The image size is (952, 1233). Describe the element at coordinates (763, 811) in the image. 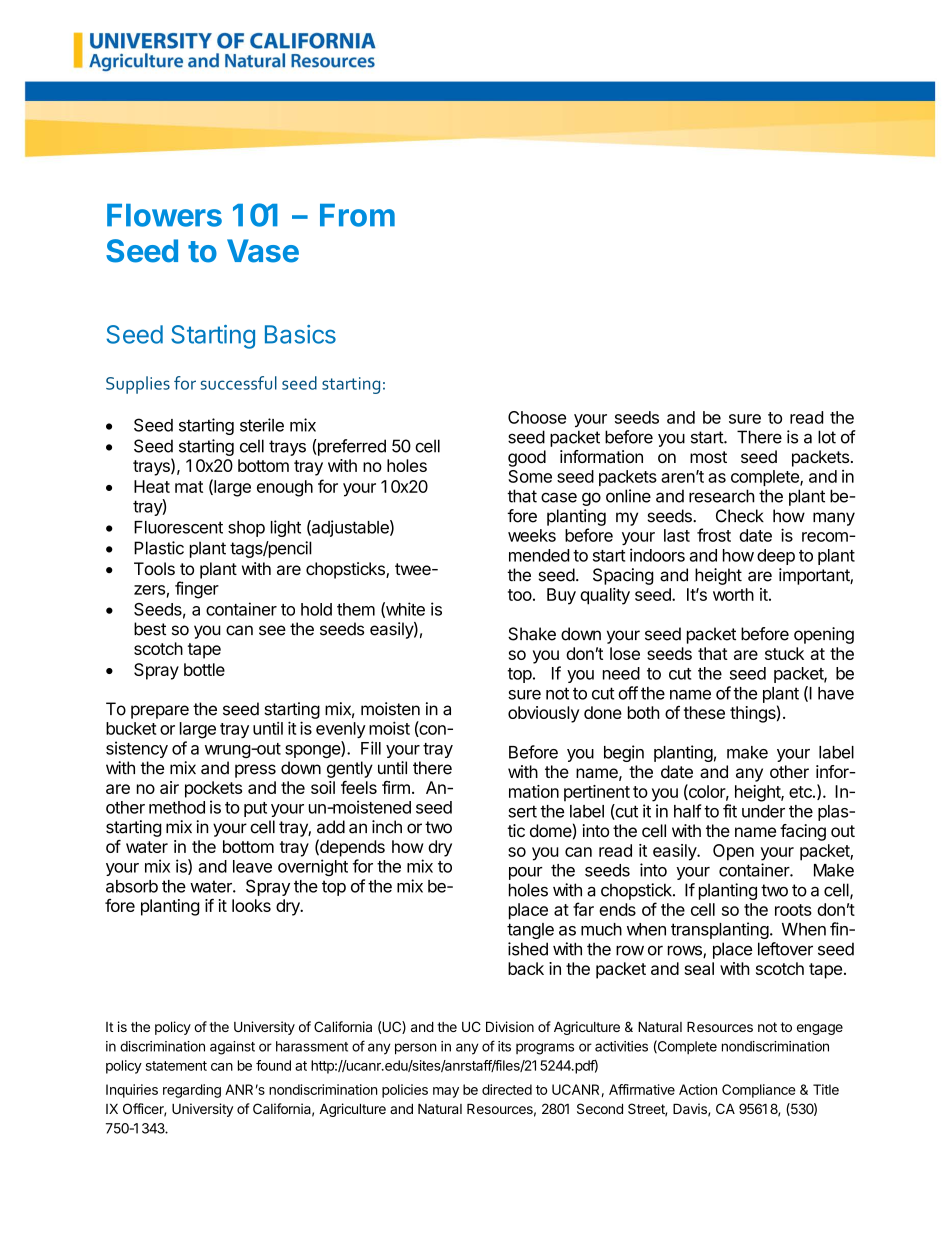

I see `under` at that location.
